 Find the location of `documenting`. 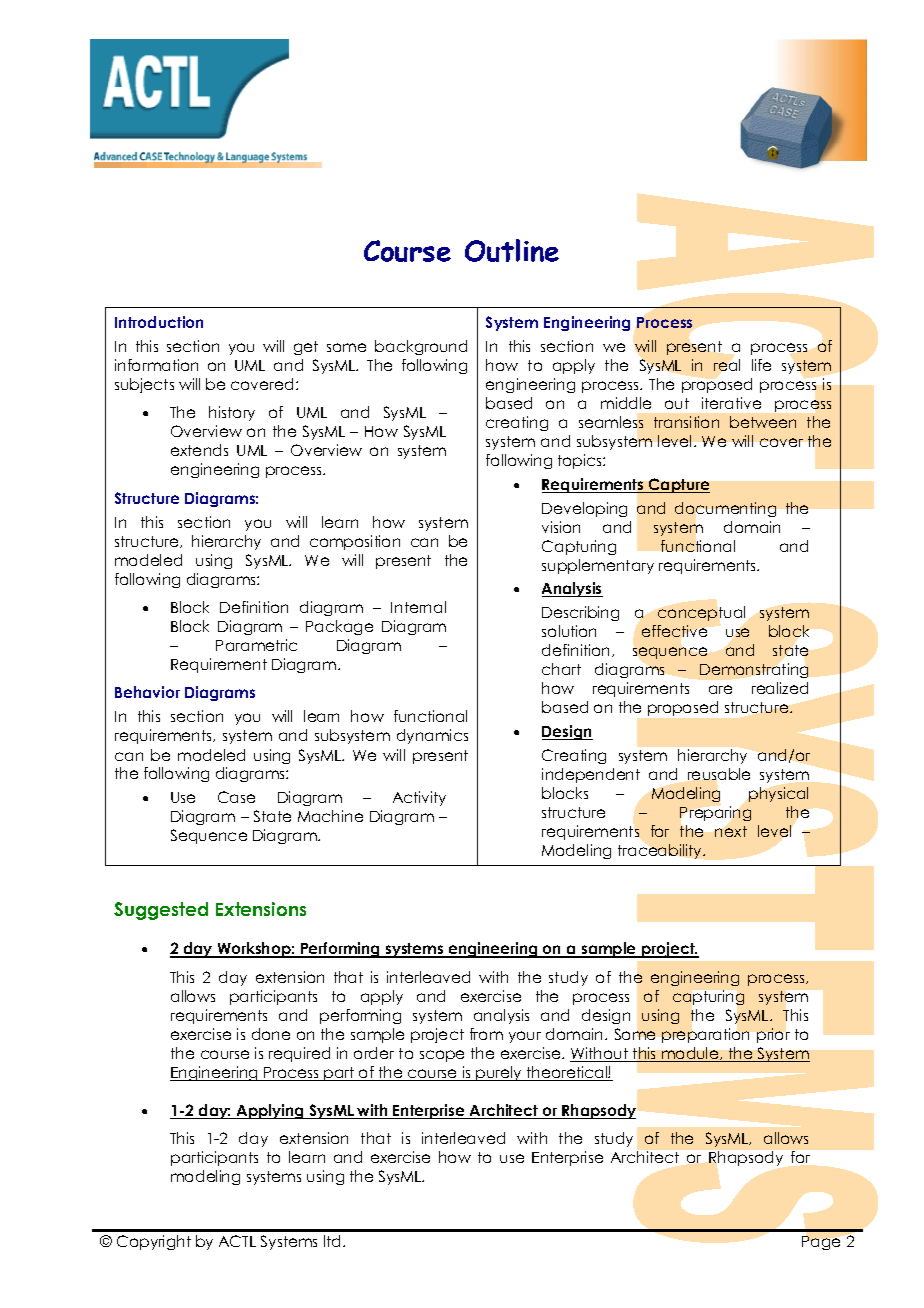

documenting is located at coordinates (725, 509).
